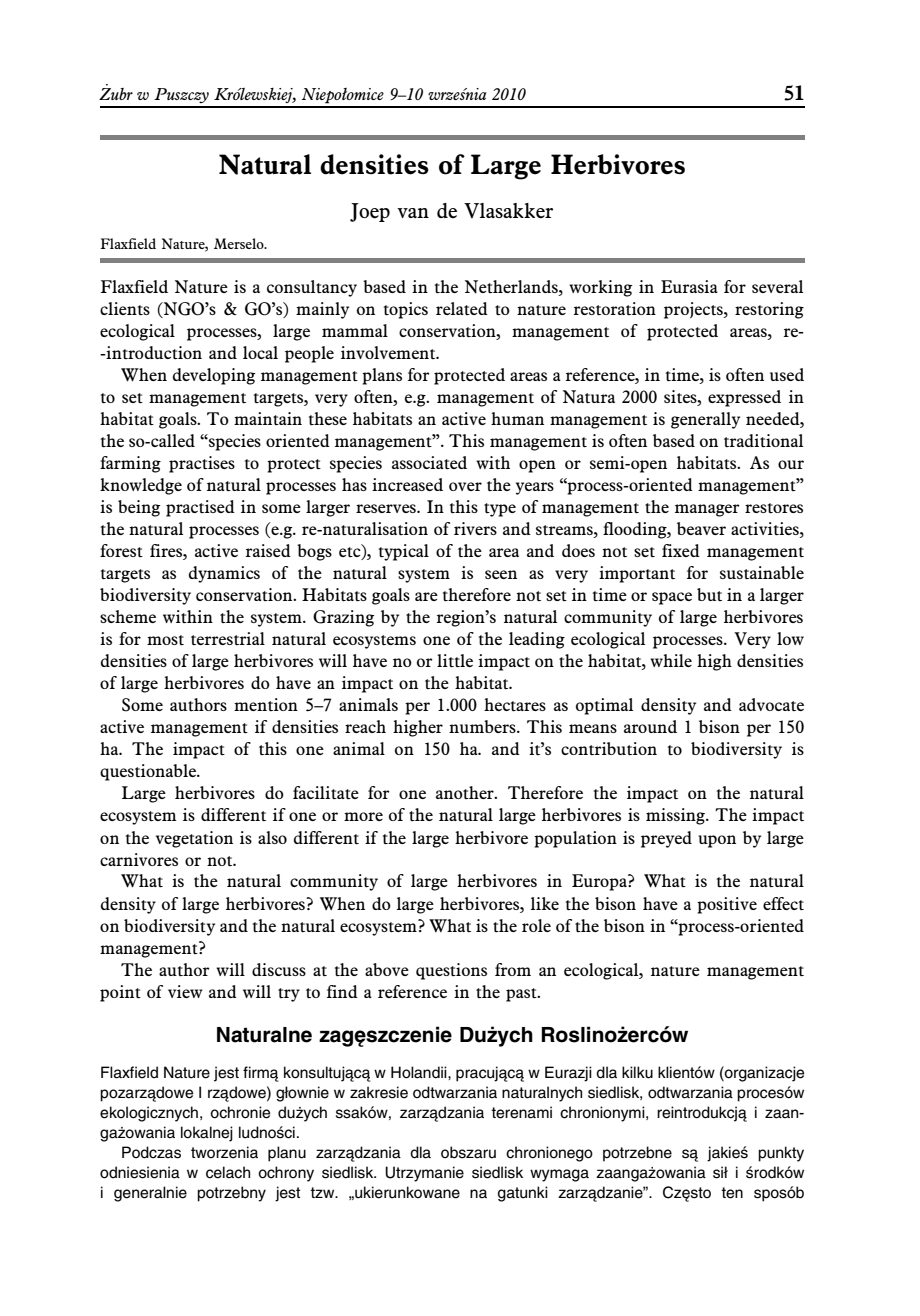 This document has width=920, height=1316. I want to click on little, so click(455, 660).
